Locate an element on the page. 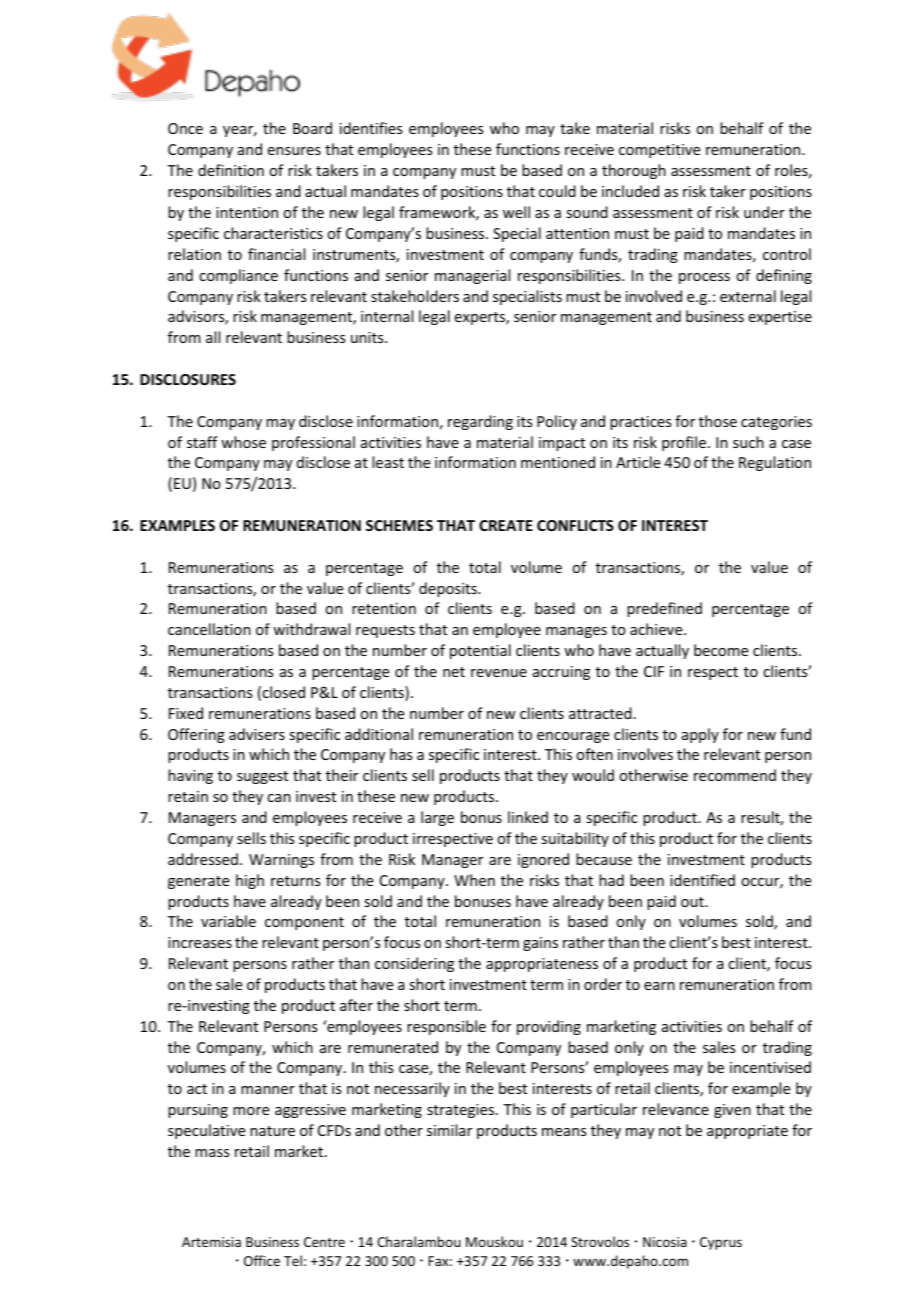 The width and height of the document is (924, 1308). variable is located at coordinates (228, 921).
